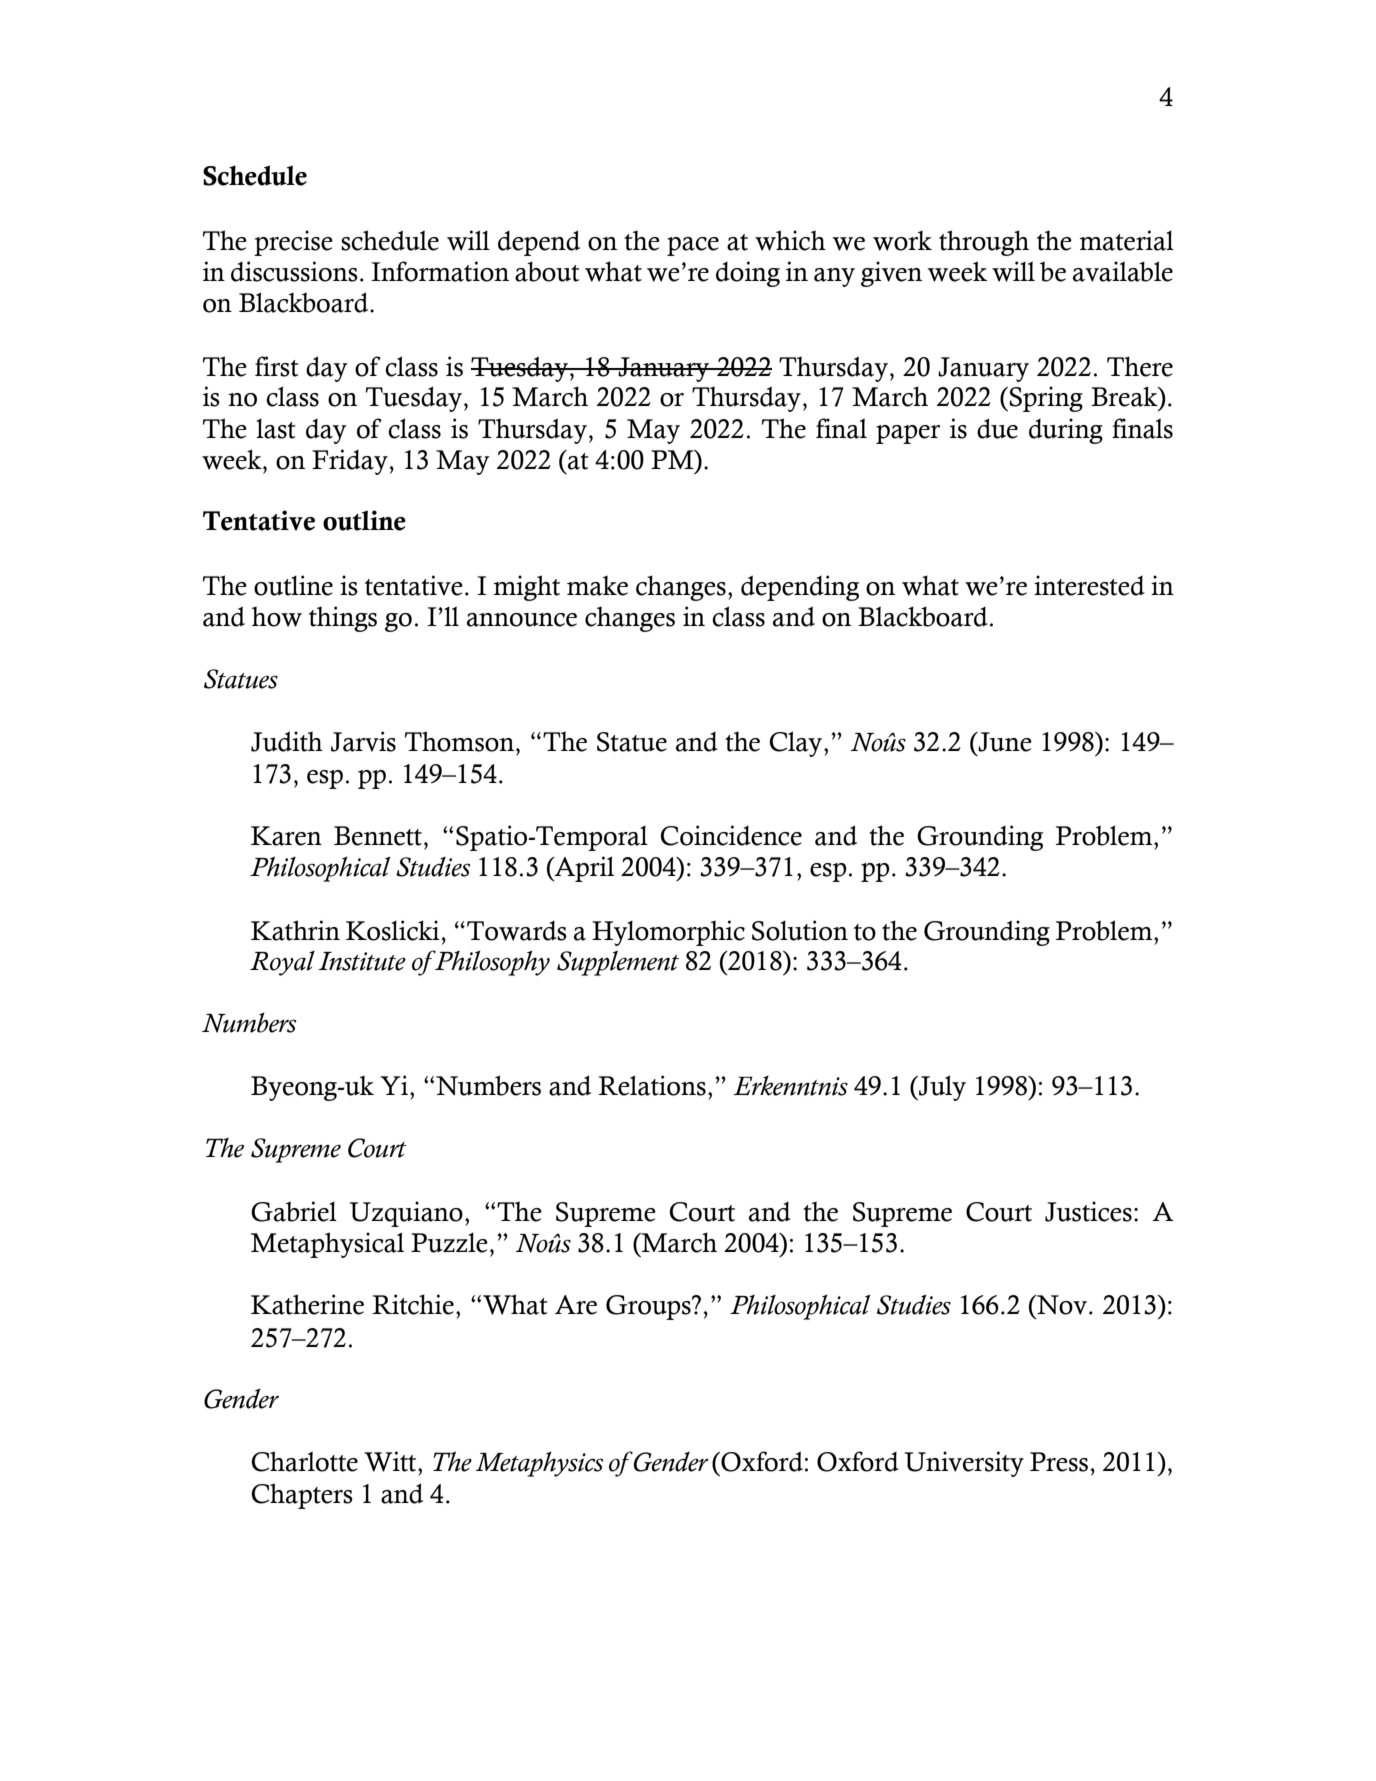 The image size is (1376, 1781). I want to click on Clay, so click(797, 744).
